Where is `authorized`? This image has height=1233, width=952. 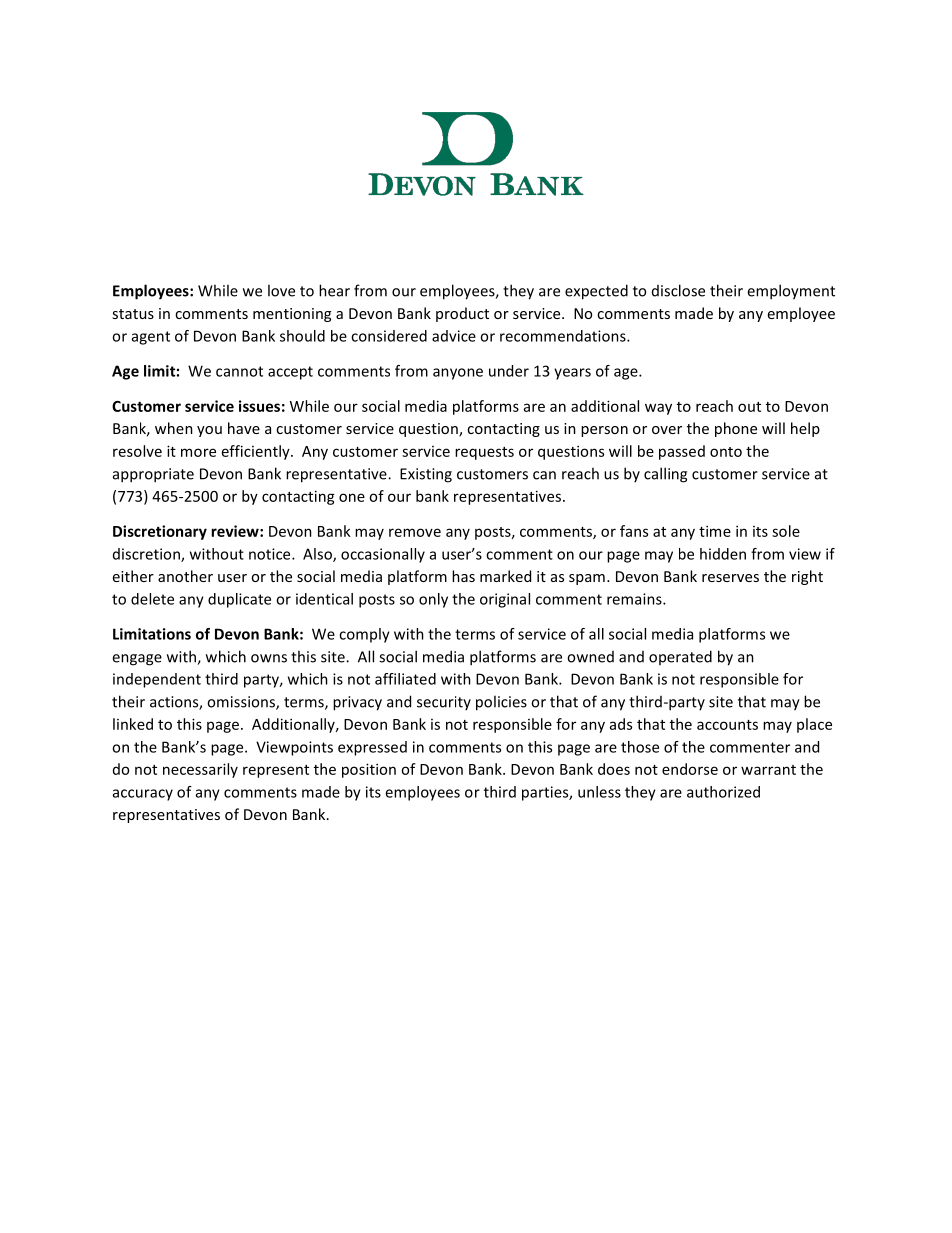 authorized is located at coordinates (723, 792).
